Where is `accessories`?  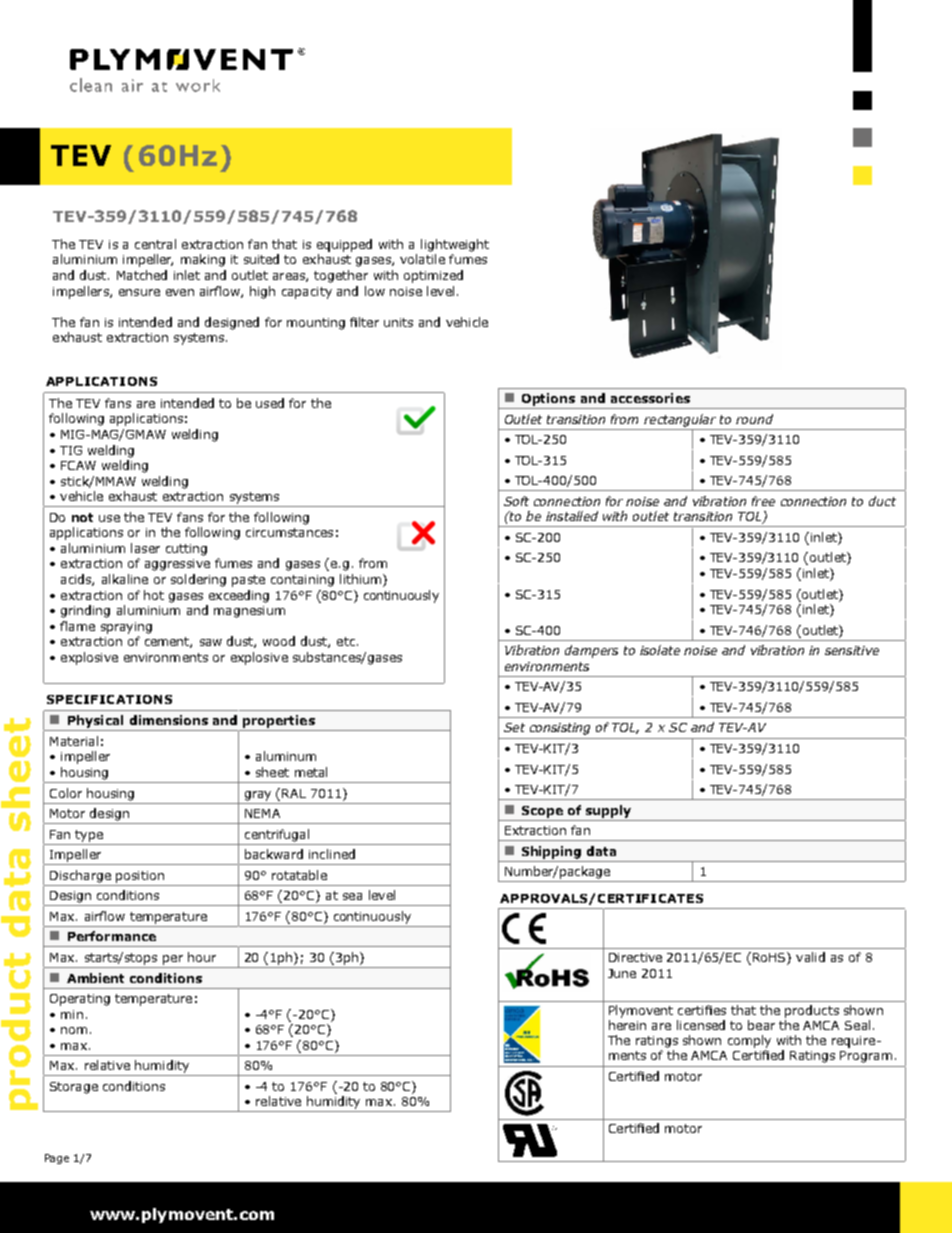
accessories is located at coordinates (650, 398).
